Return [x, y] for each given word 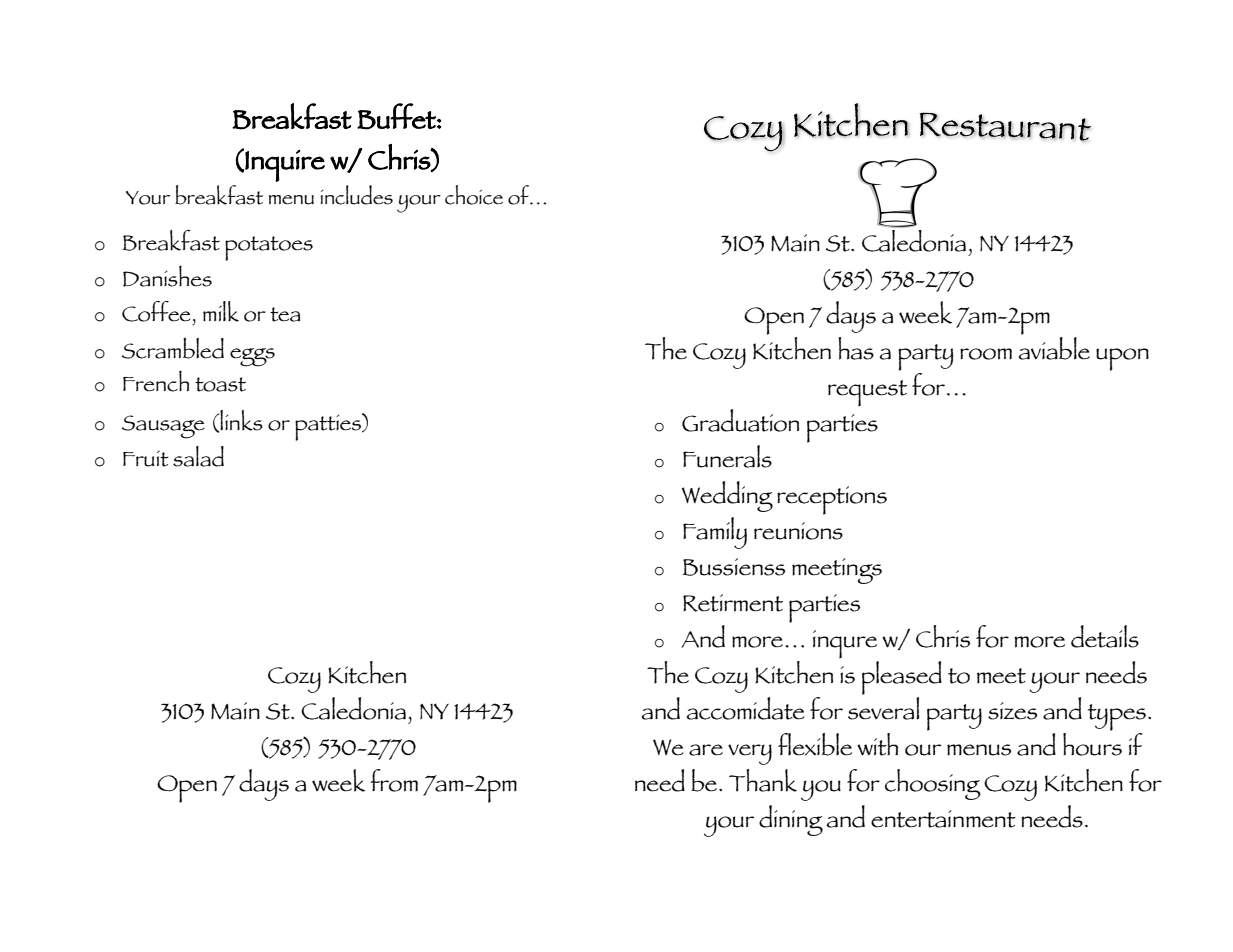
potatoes [269, 248]
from [394, 780]
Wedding [727, 496]
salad [198, 456]
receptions [832, 500]
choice [474, 195]
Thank [763, 780]
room [986, 354]
